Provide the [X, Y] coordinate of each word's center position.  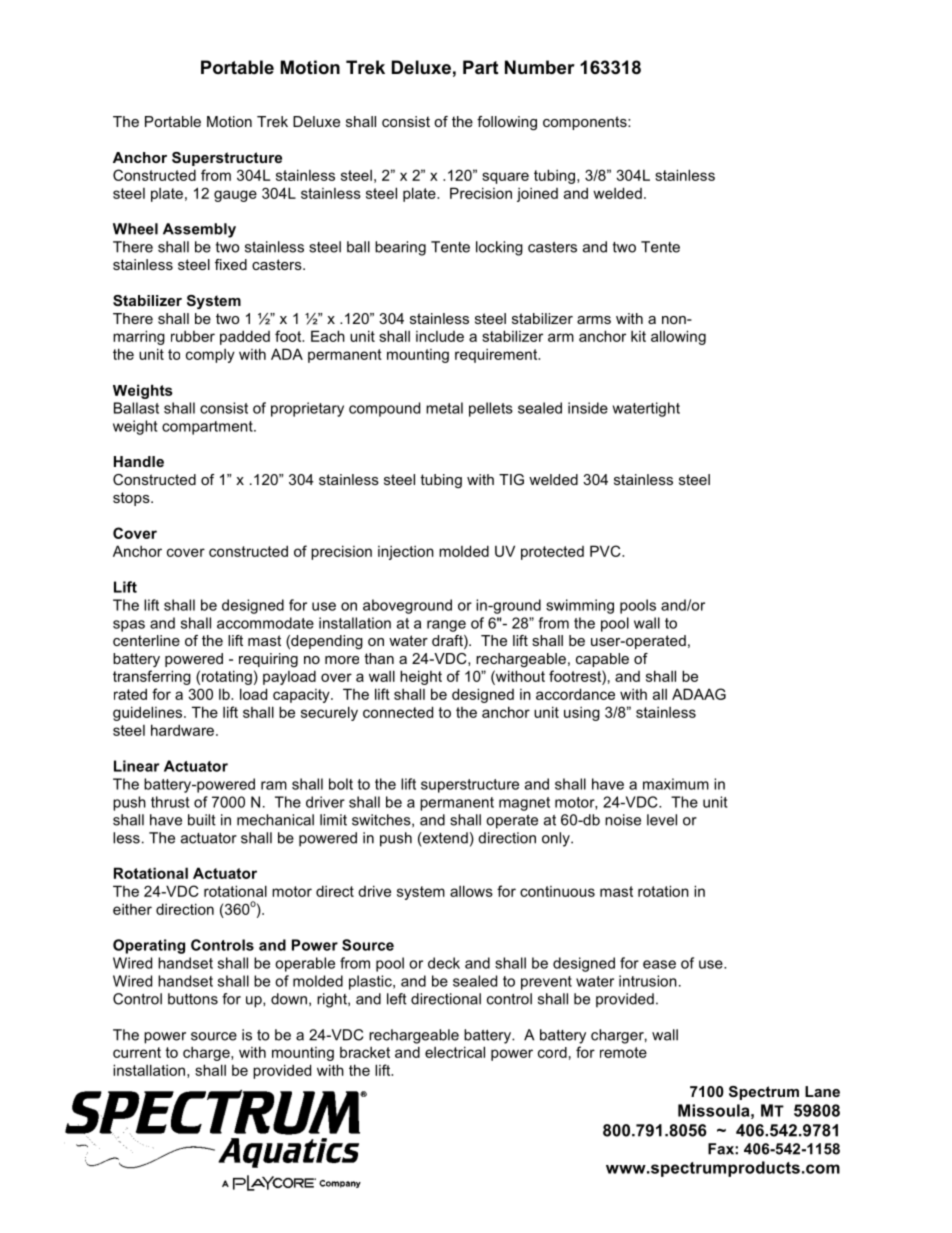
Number [540, 67]
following [507, 123]
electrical [455, 1052]
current [137, 1052]
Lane [822, 1091]
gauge [235, 196]
